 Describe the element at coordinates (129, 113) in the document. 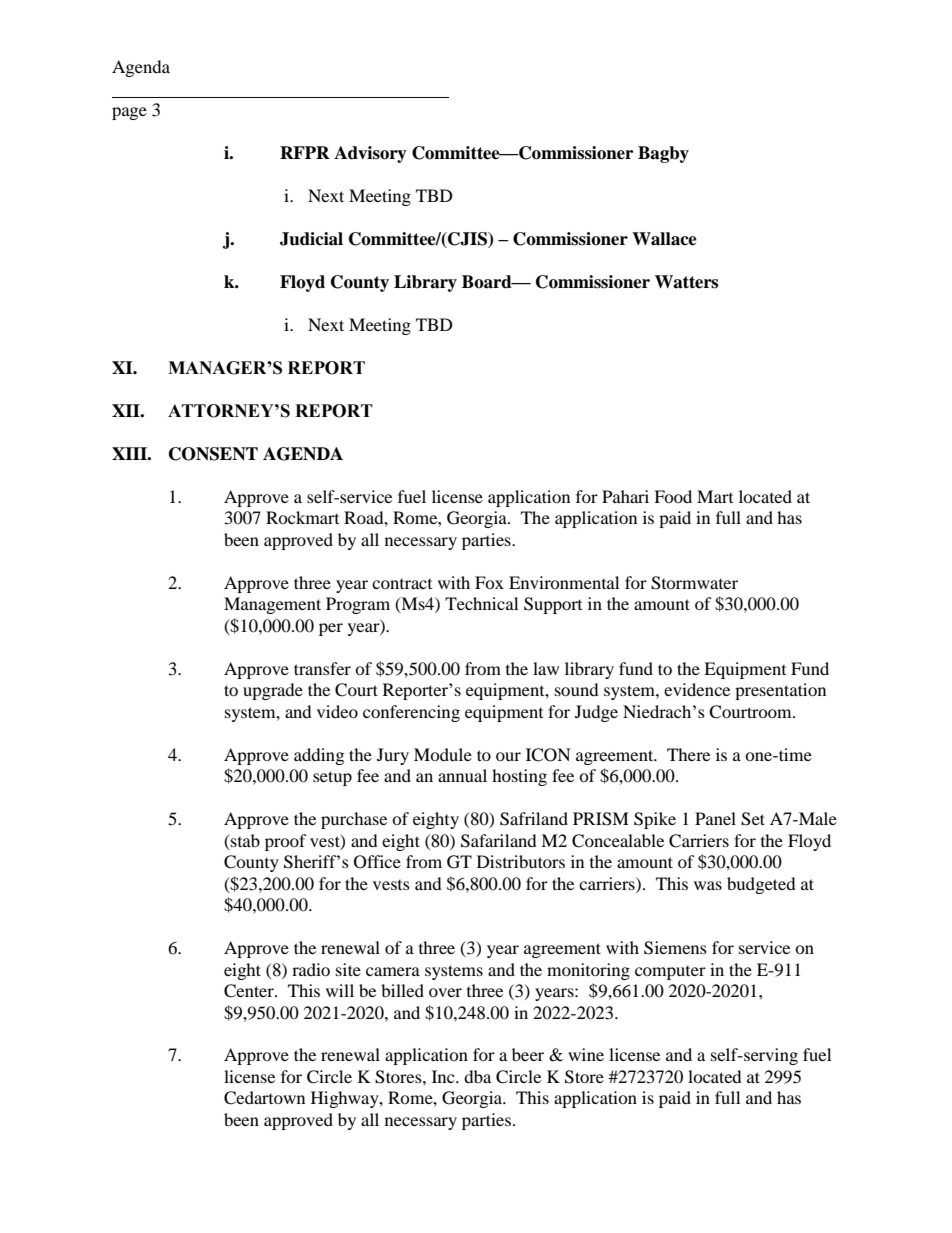

I see `page` at that location.
